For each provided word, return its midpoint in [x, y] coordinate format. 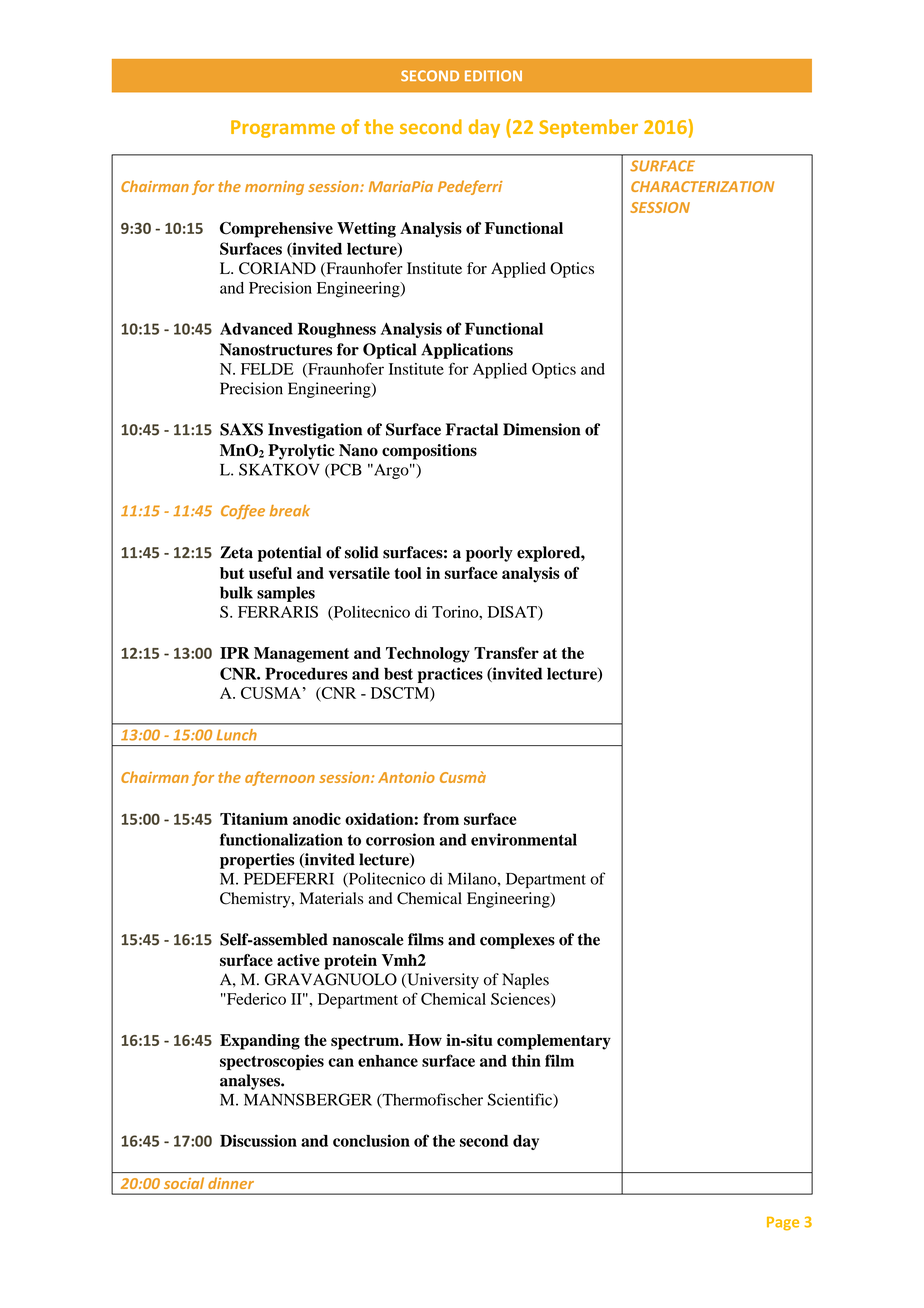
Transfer [506, 653]
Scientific [521, 1100]
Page [783, 1224]
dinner [231, 1183]
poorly [489, 554]
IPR [235, 653]
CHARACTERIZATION [702, 186]
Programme [283, 129]
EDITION [493, 75]
